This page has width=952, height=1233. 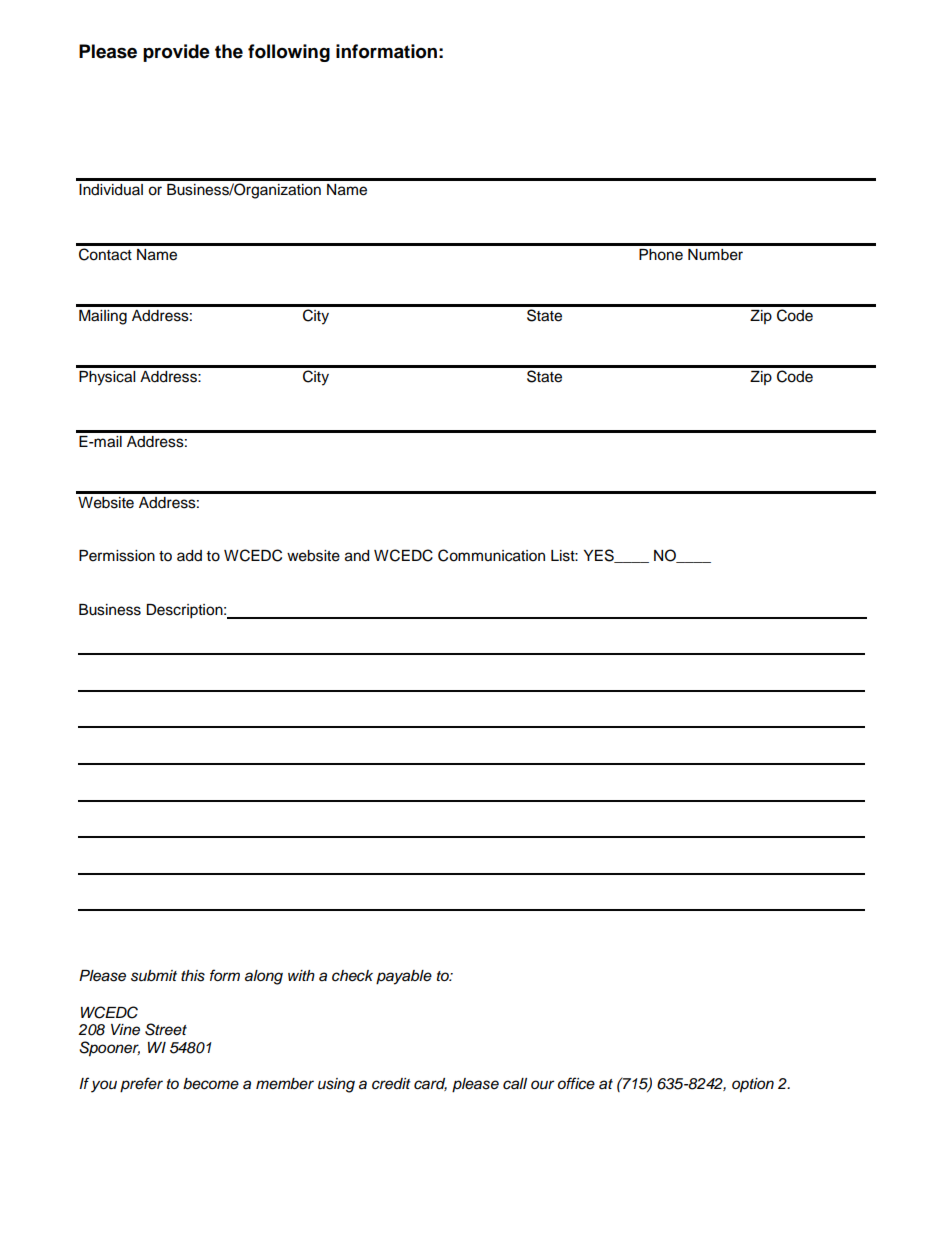 I want to click on and, so click(x=357, y=556).
